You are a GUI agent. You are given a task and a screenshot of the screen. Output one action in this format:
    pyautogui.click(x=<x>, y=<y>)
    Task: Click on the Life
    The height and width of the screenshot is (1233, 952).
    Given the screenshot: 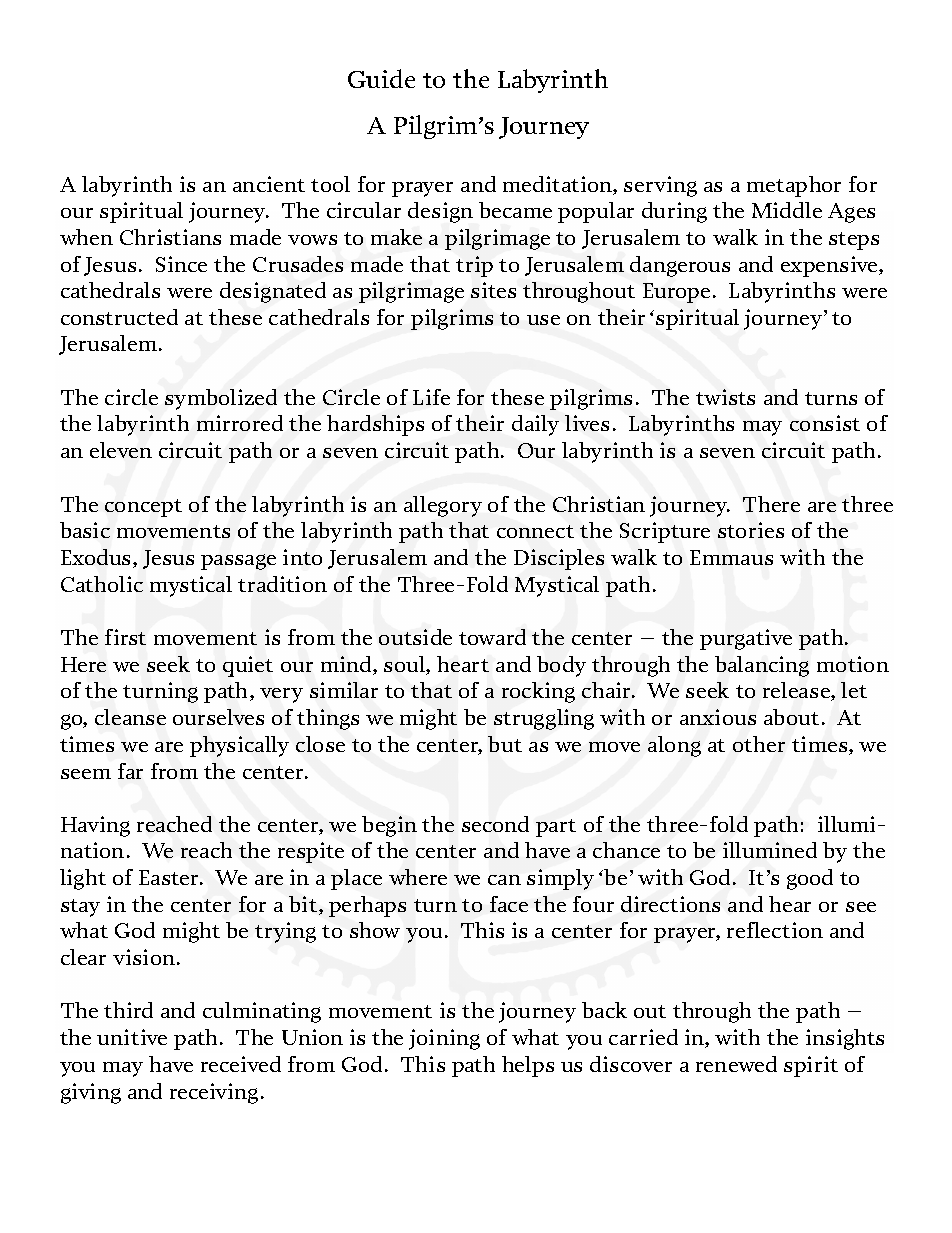 What is the action you would take?
    pyautogui.click(x=431, y=397)
